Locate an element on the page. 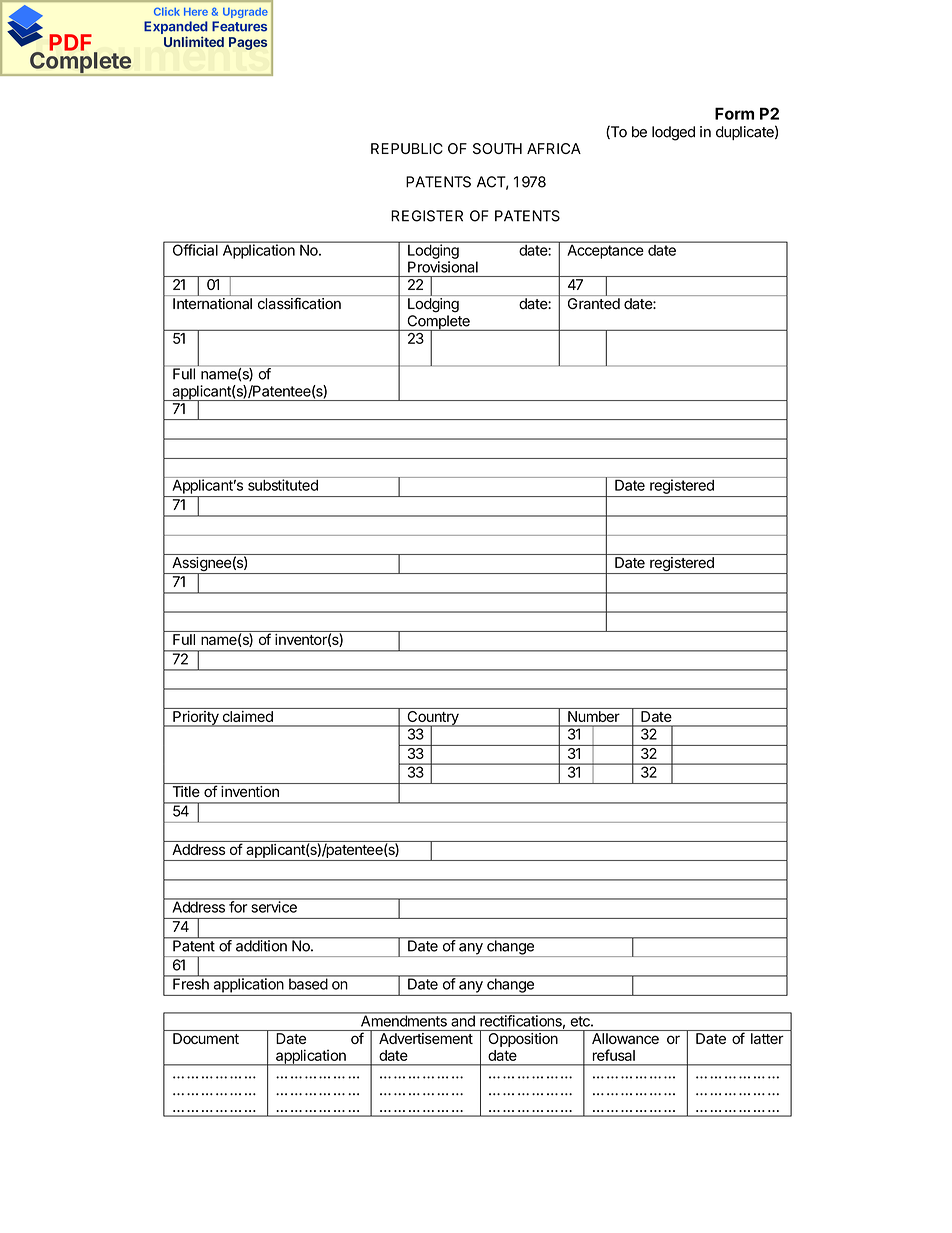 The image size is (952, 1233). Form is located at coordinates (734, 113).
